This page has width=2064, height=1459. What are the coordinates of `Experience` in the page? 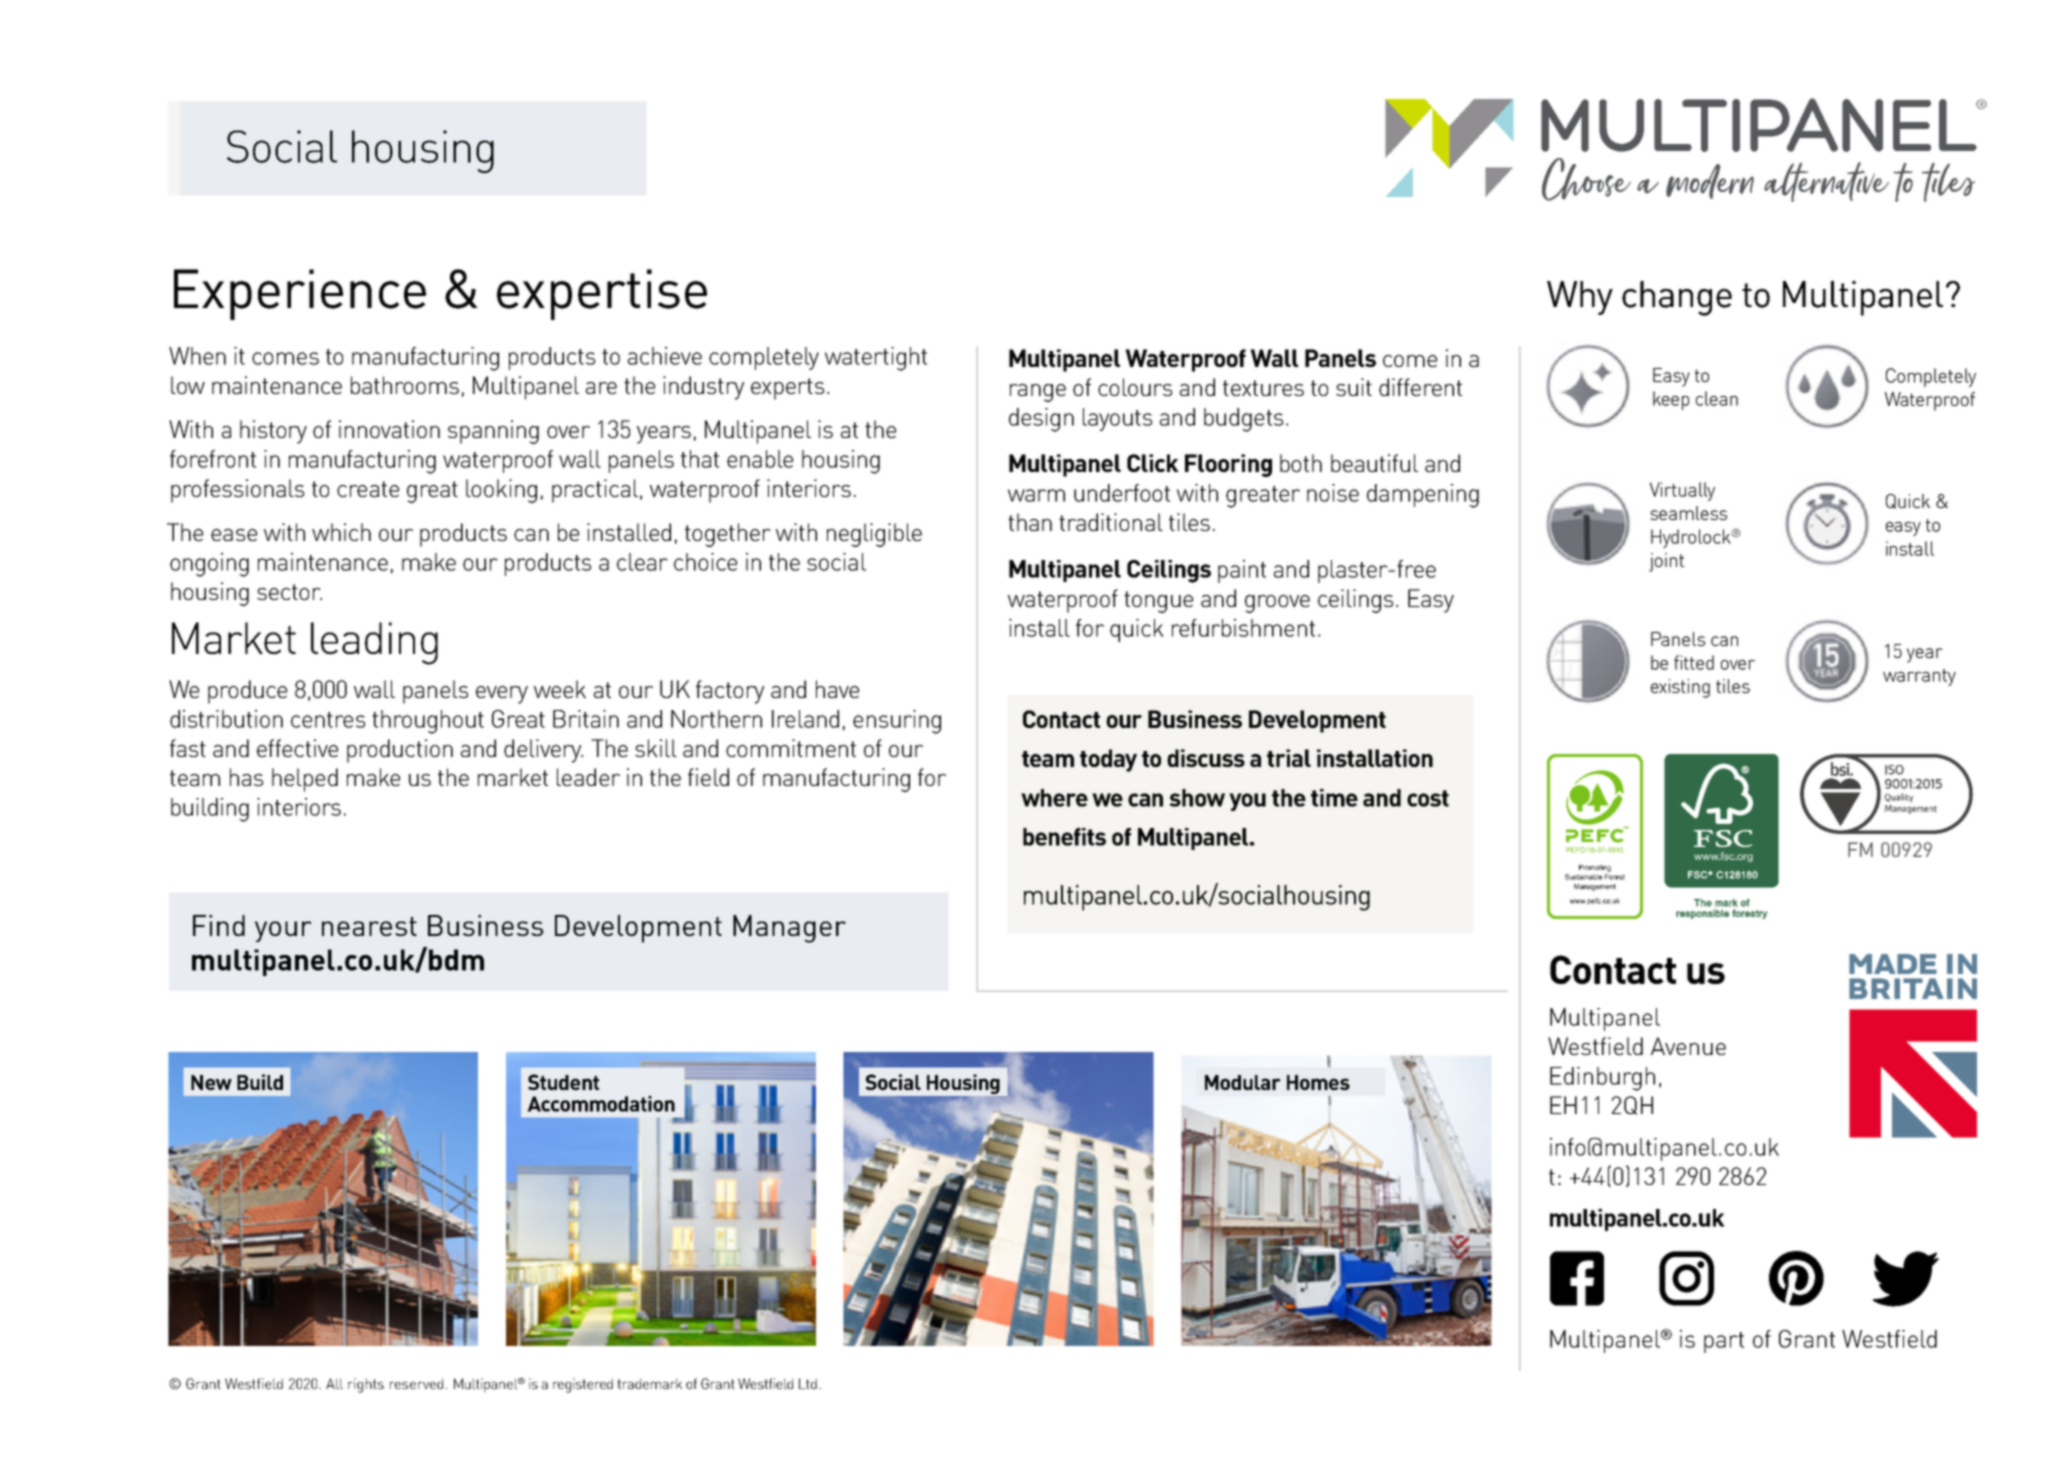 It's located at (300, 294).
